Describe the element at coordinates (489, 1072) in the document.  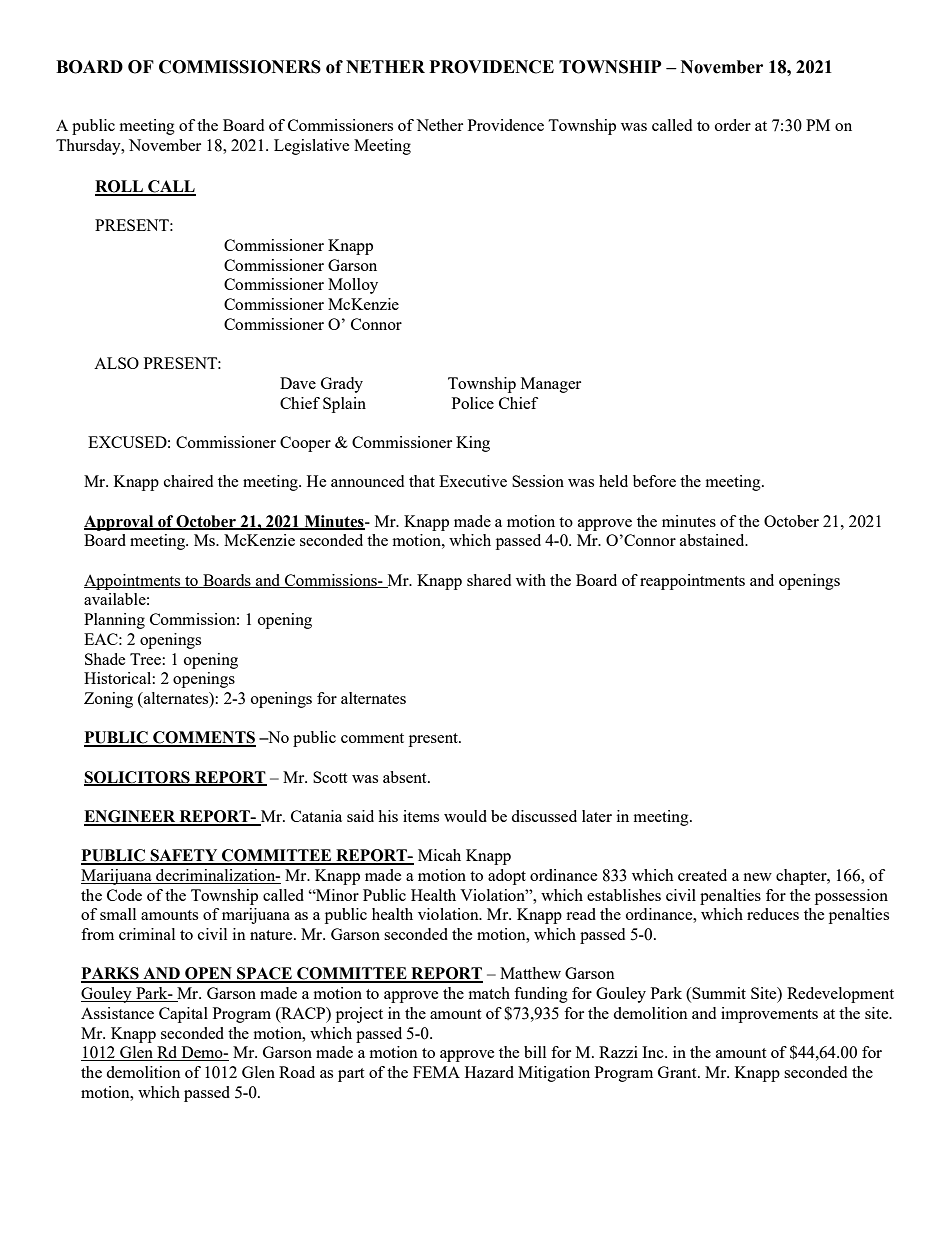
I see `Hazard` at that location.
